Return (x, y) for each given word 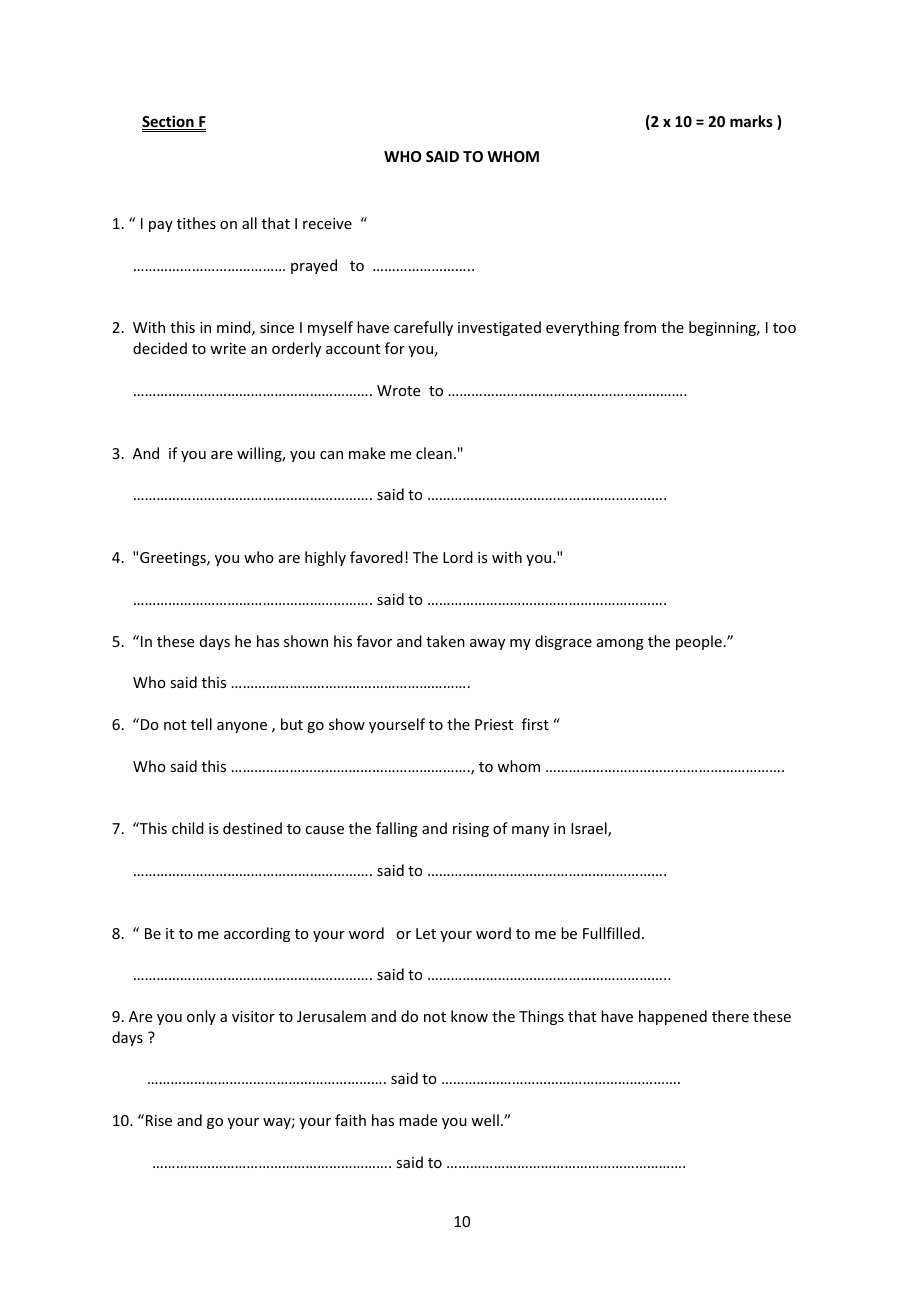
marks (751, 121)
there (730, 1016)
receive (327, 223)
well (485, 1120)
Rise (159, 1120)
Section (169, 122)
